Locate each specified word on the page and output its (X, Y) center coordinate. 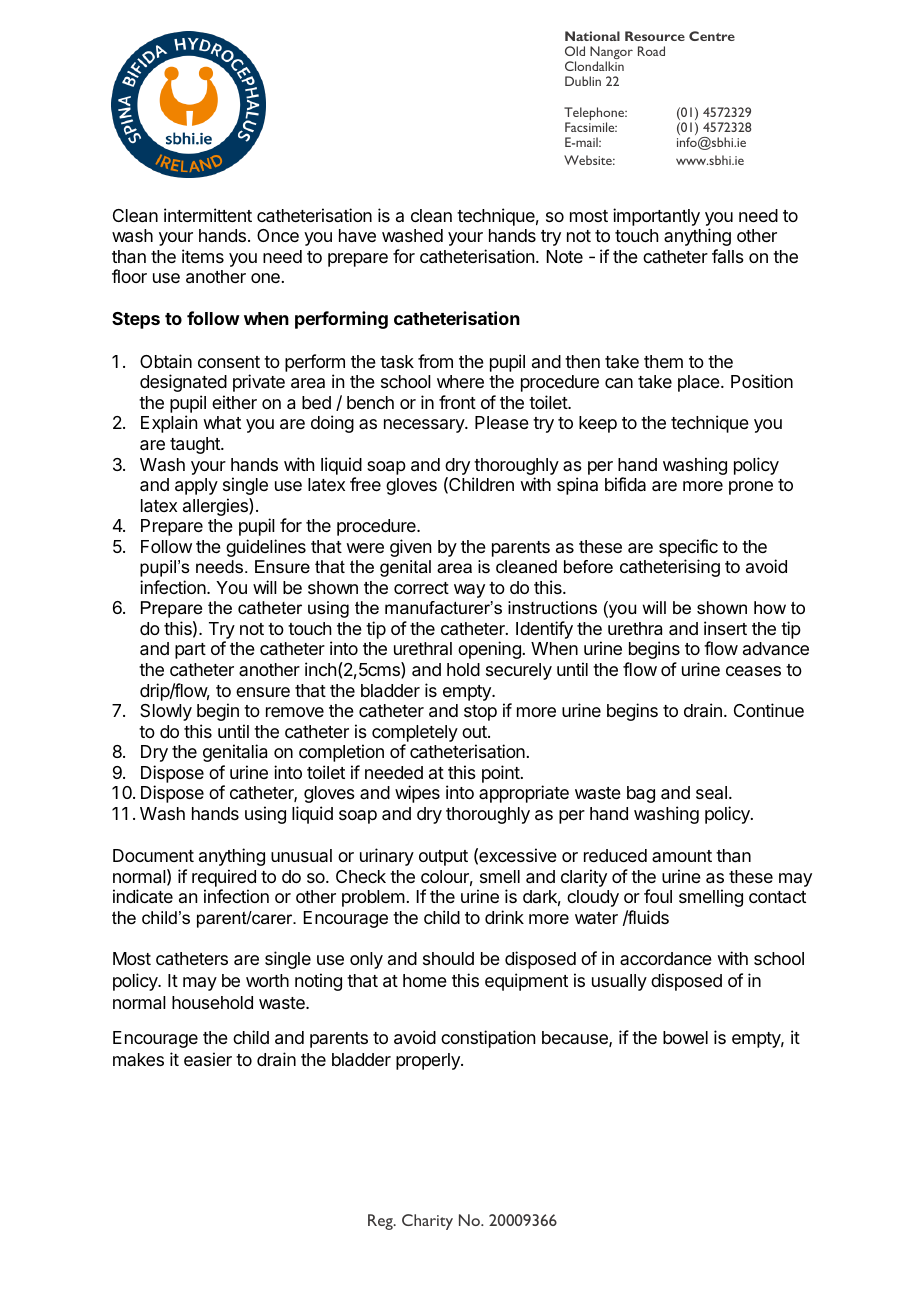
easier (208, 1059)
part (190, 651)
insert (725, 628)
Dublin (583, 81)
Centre (712, 36)
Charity (427, 1222)
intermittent (208, 215)
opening (489, 650)
